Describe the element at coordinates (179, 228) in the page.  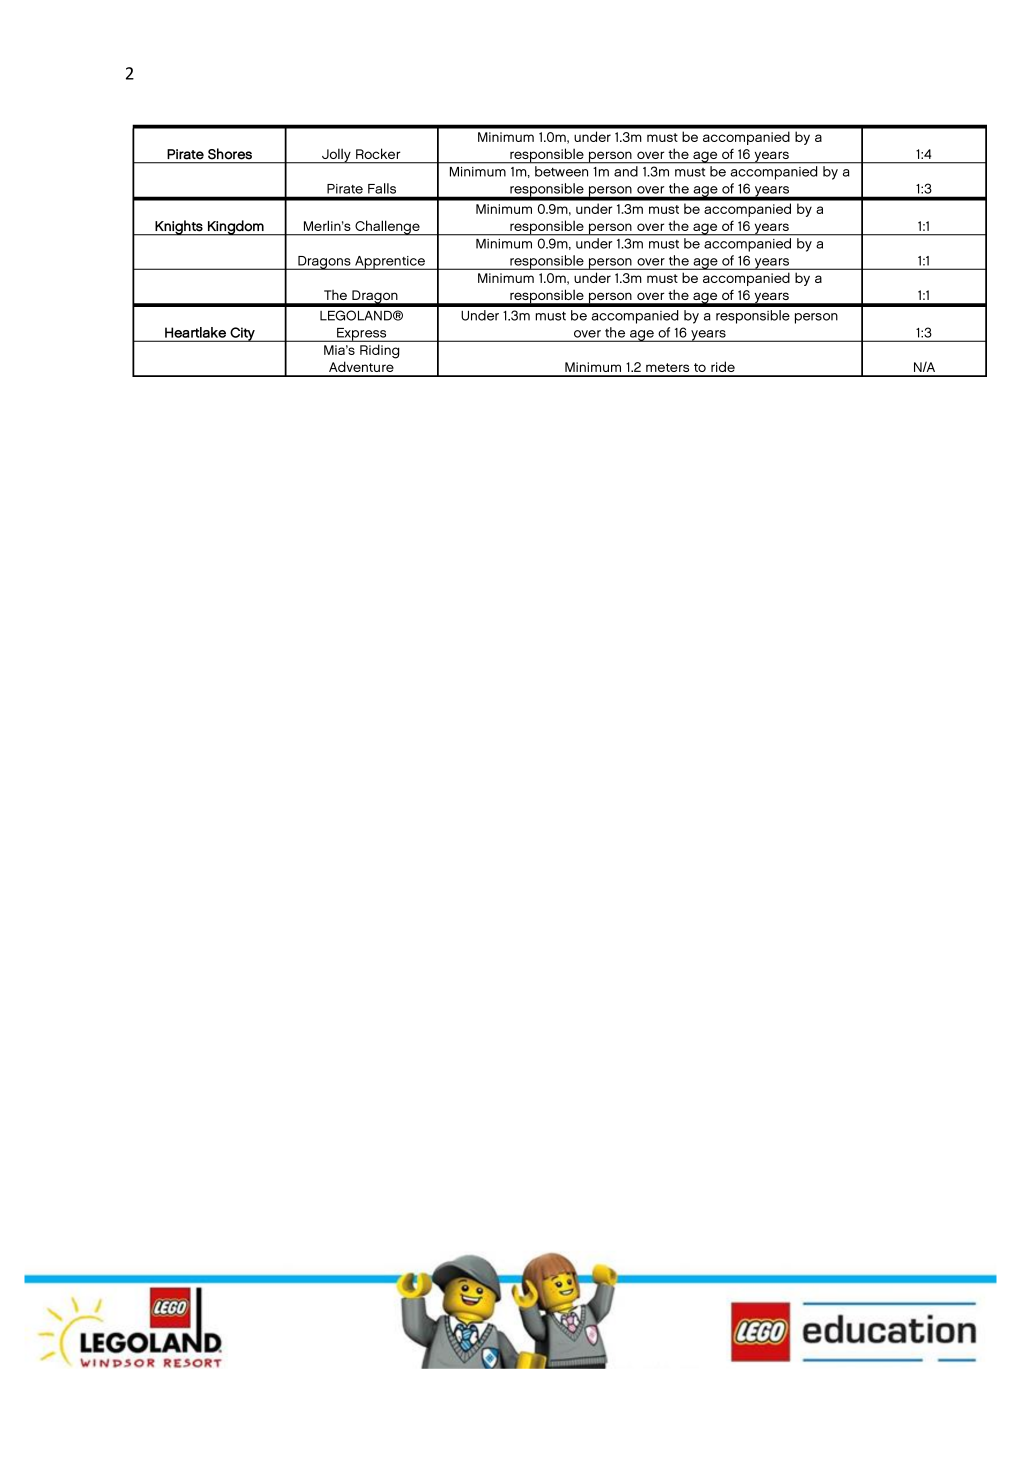
I see `Knights` at that location.
